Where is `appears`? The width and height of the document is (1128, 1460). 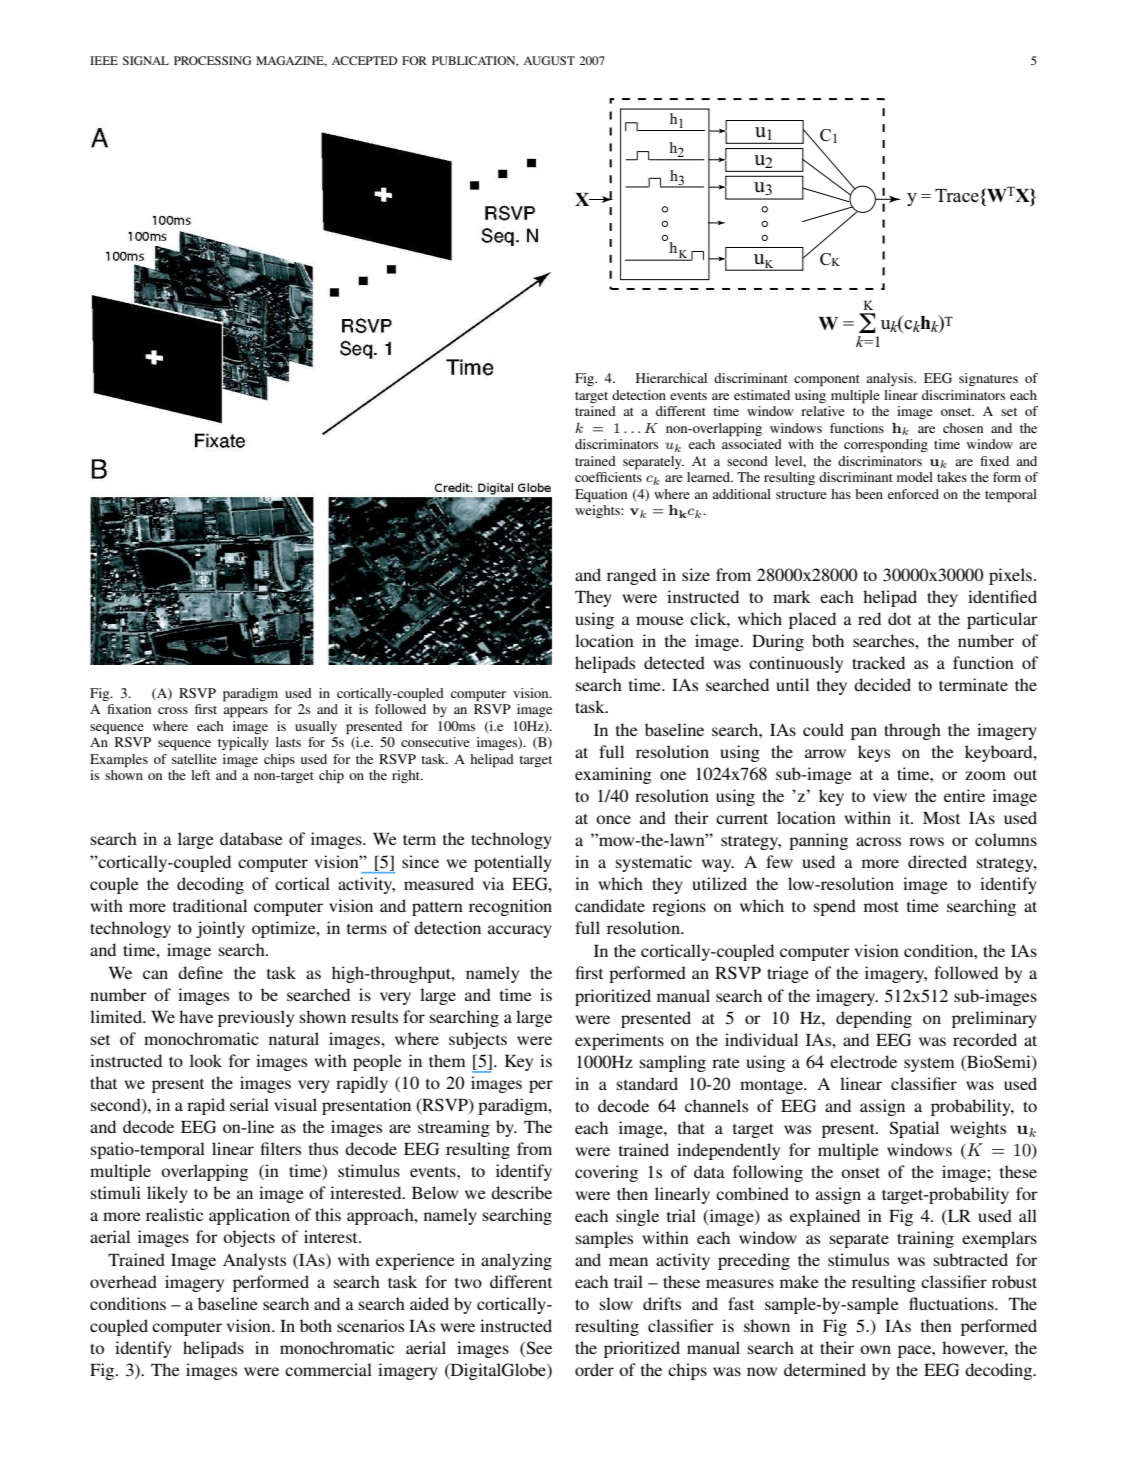 appears is located at coordinates (245, 712).
